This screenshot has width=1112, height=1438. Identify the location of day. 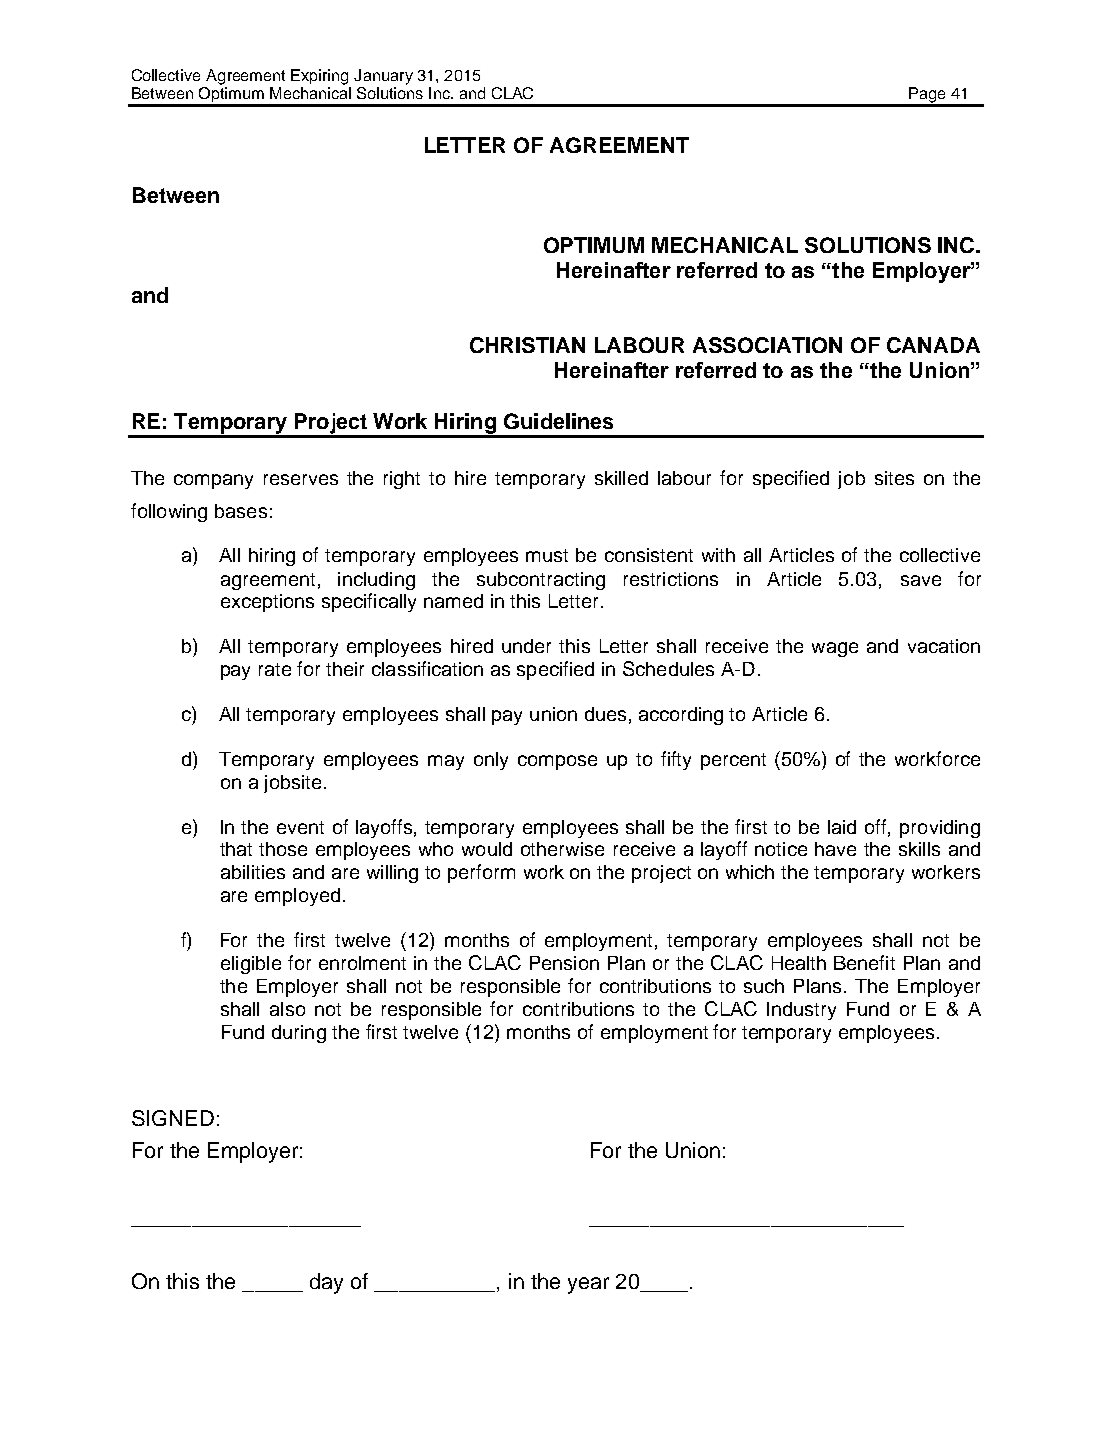
(326, 1283).
